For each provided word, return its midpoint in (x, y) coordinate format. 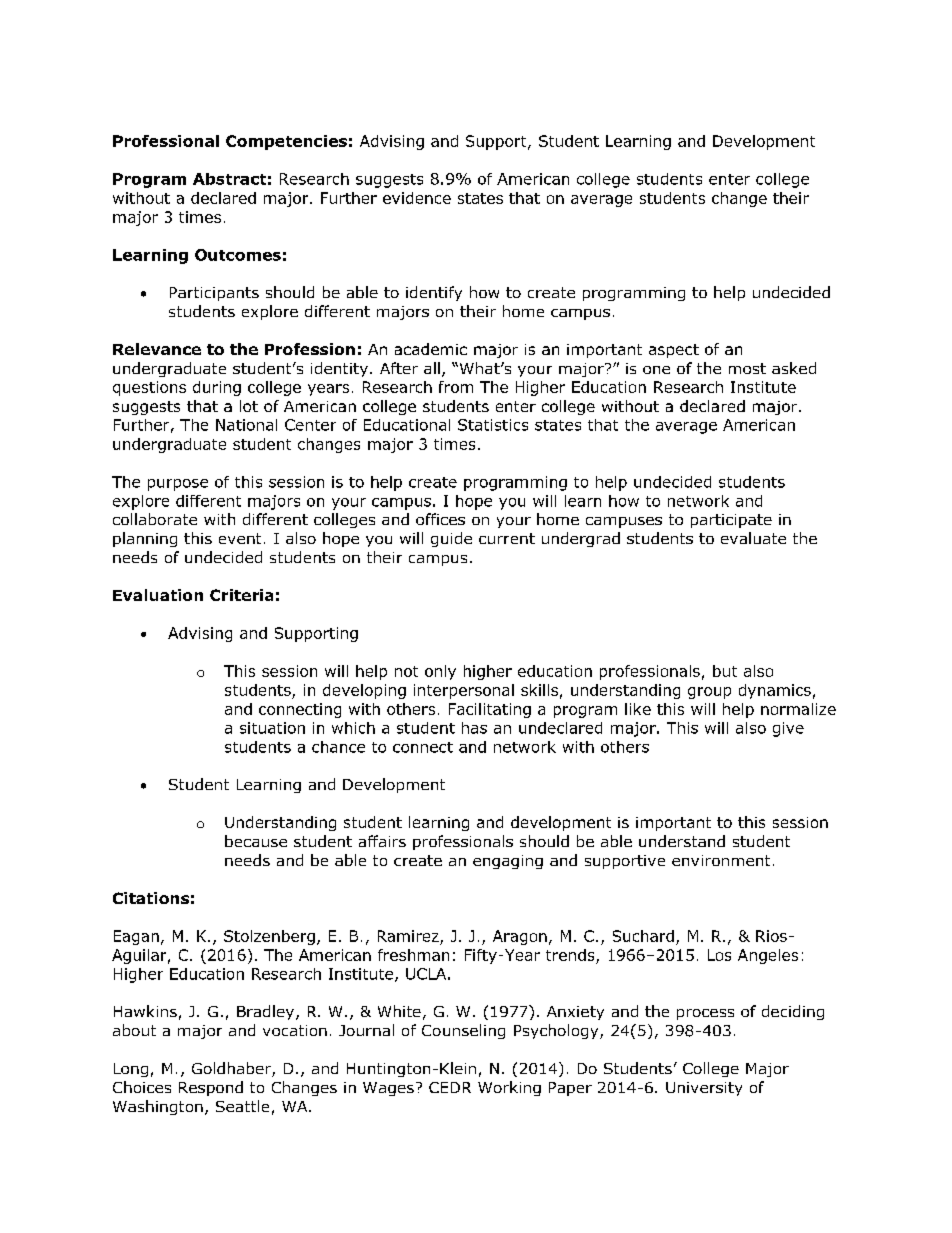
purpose (178, 485)
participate (731, 521)
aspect (674, 351)
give (788, 729)
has (474, 728)
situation (272, 728)
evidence (417, 198)
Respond (211, 1088)
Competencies (286, 142)
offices (440, 519)
